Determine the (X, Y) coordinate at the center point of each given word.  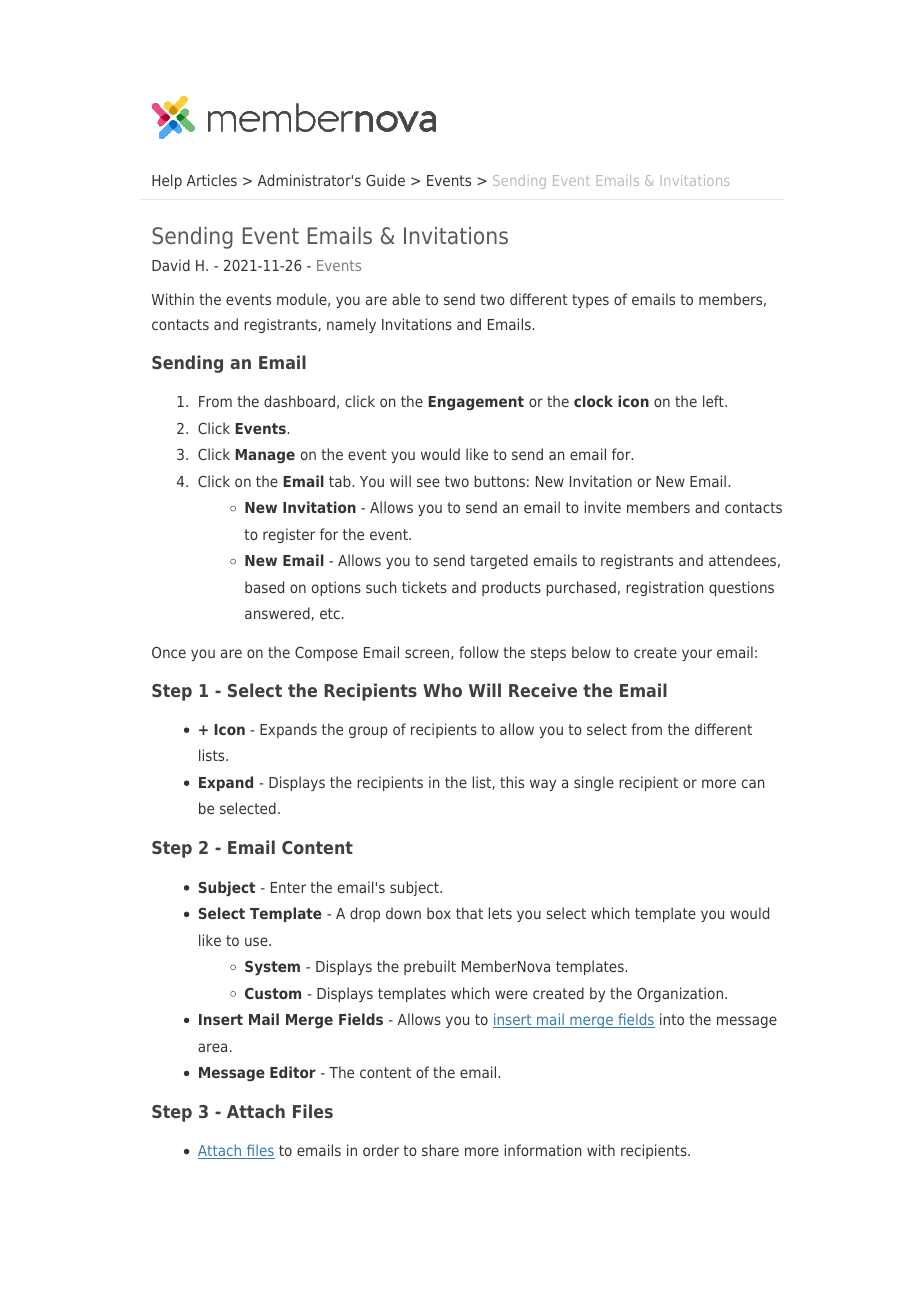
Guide (385, 180)
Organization (680, 994)
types (590, 301)
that (469, 913)
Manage (265, 456)
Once (169, 652)
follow (479, 652)
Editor (293, 1072)
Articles (212, 180)
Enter (288, 887)
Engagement (476, 403)
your (697, 655)
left (714, 401)
